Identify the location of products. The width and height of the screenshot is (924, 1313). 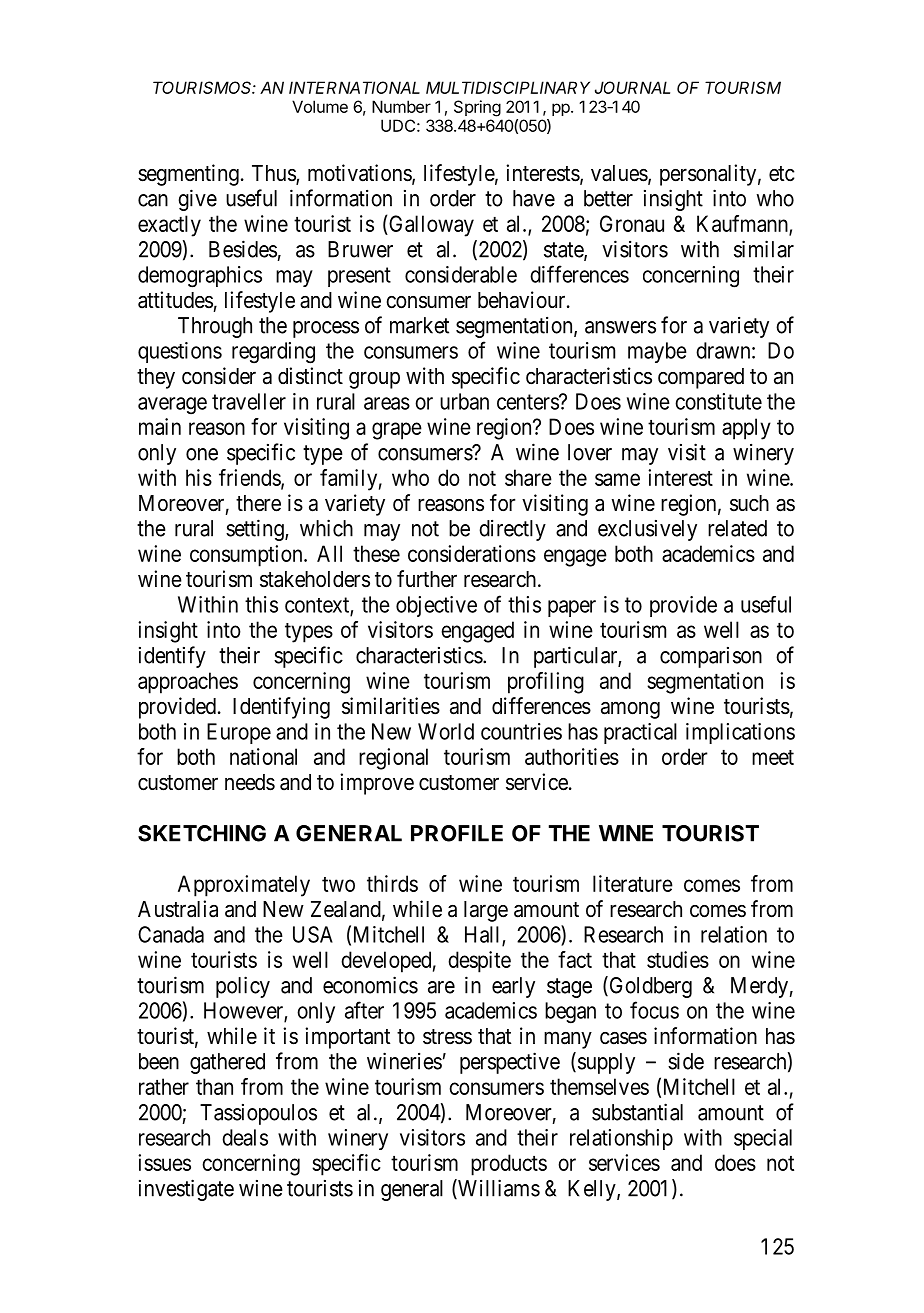
(509, 1165).
